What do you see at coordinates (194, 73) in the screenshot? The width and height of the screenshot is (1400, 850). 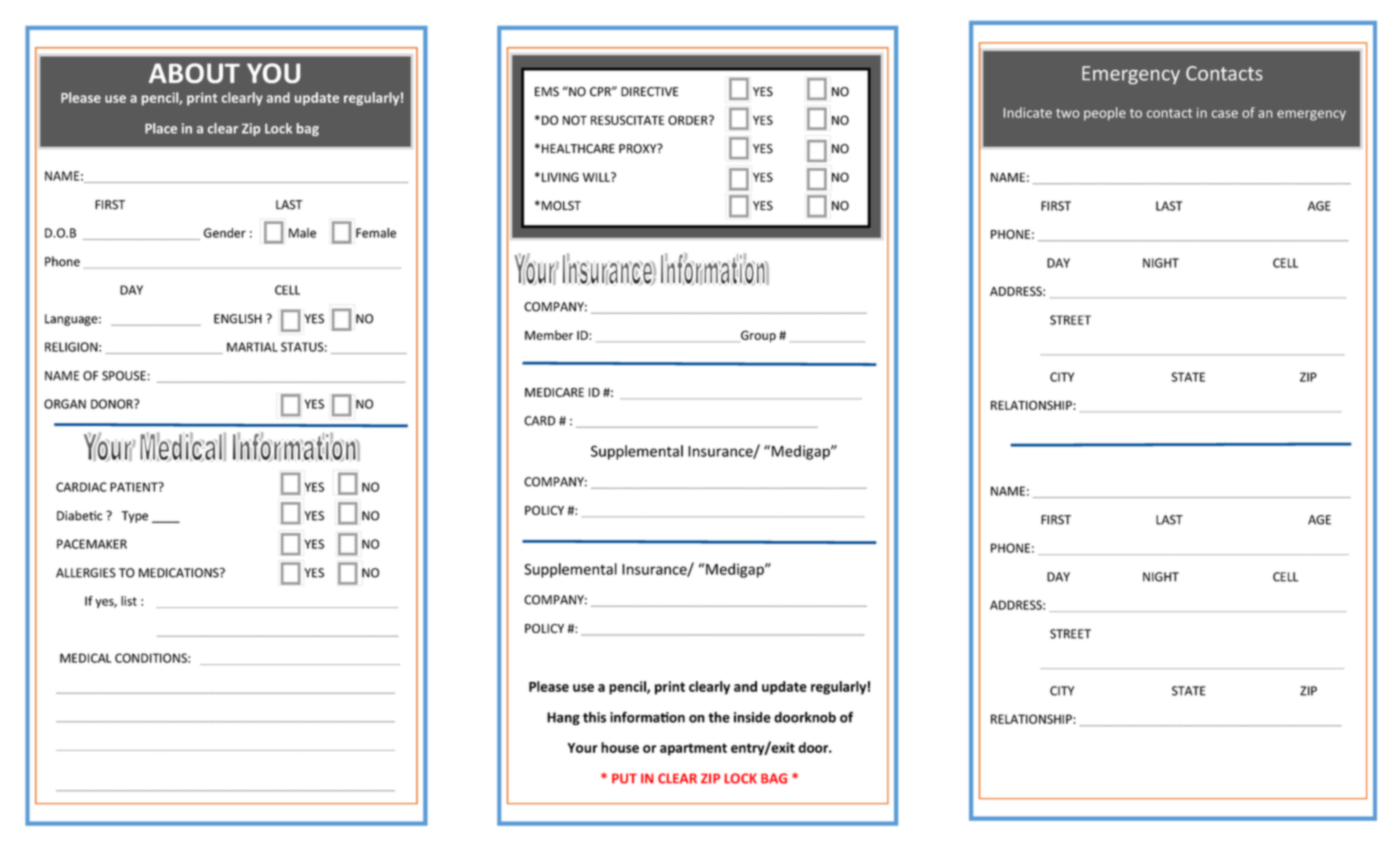 I see `ABOUT` at bounding box center [194, 73].
